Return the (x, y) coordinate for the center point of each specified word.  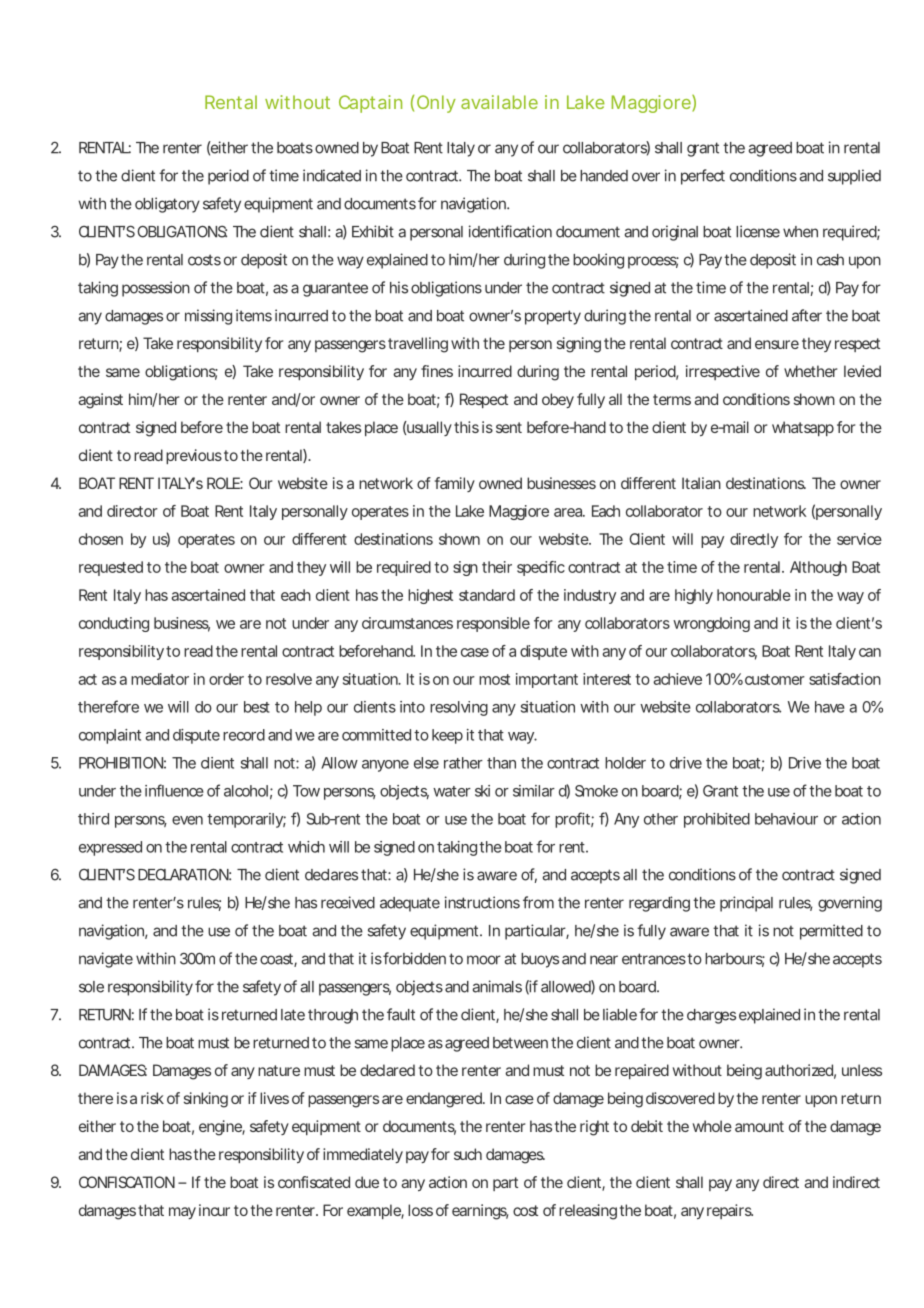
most (494, 679)
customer (775, 679)
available (499, 102)
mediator (160, 679)
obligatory (167, 205)
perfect (703, 177)
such (468, 1154)
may (182, 1213)
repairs (730, 1211)
